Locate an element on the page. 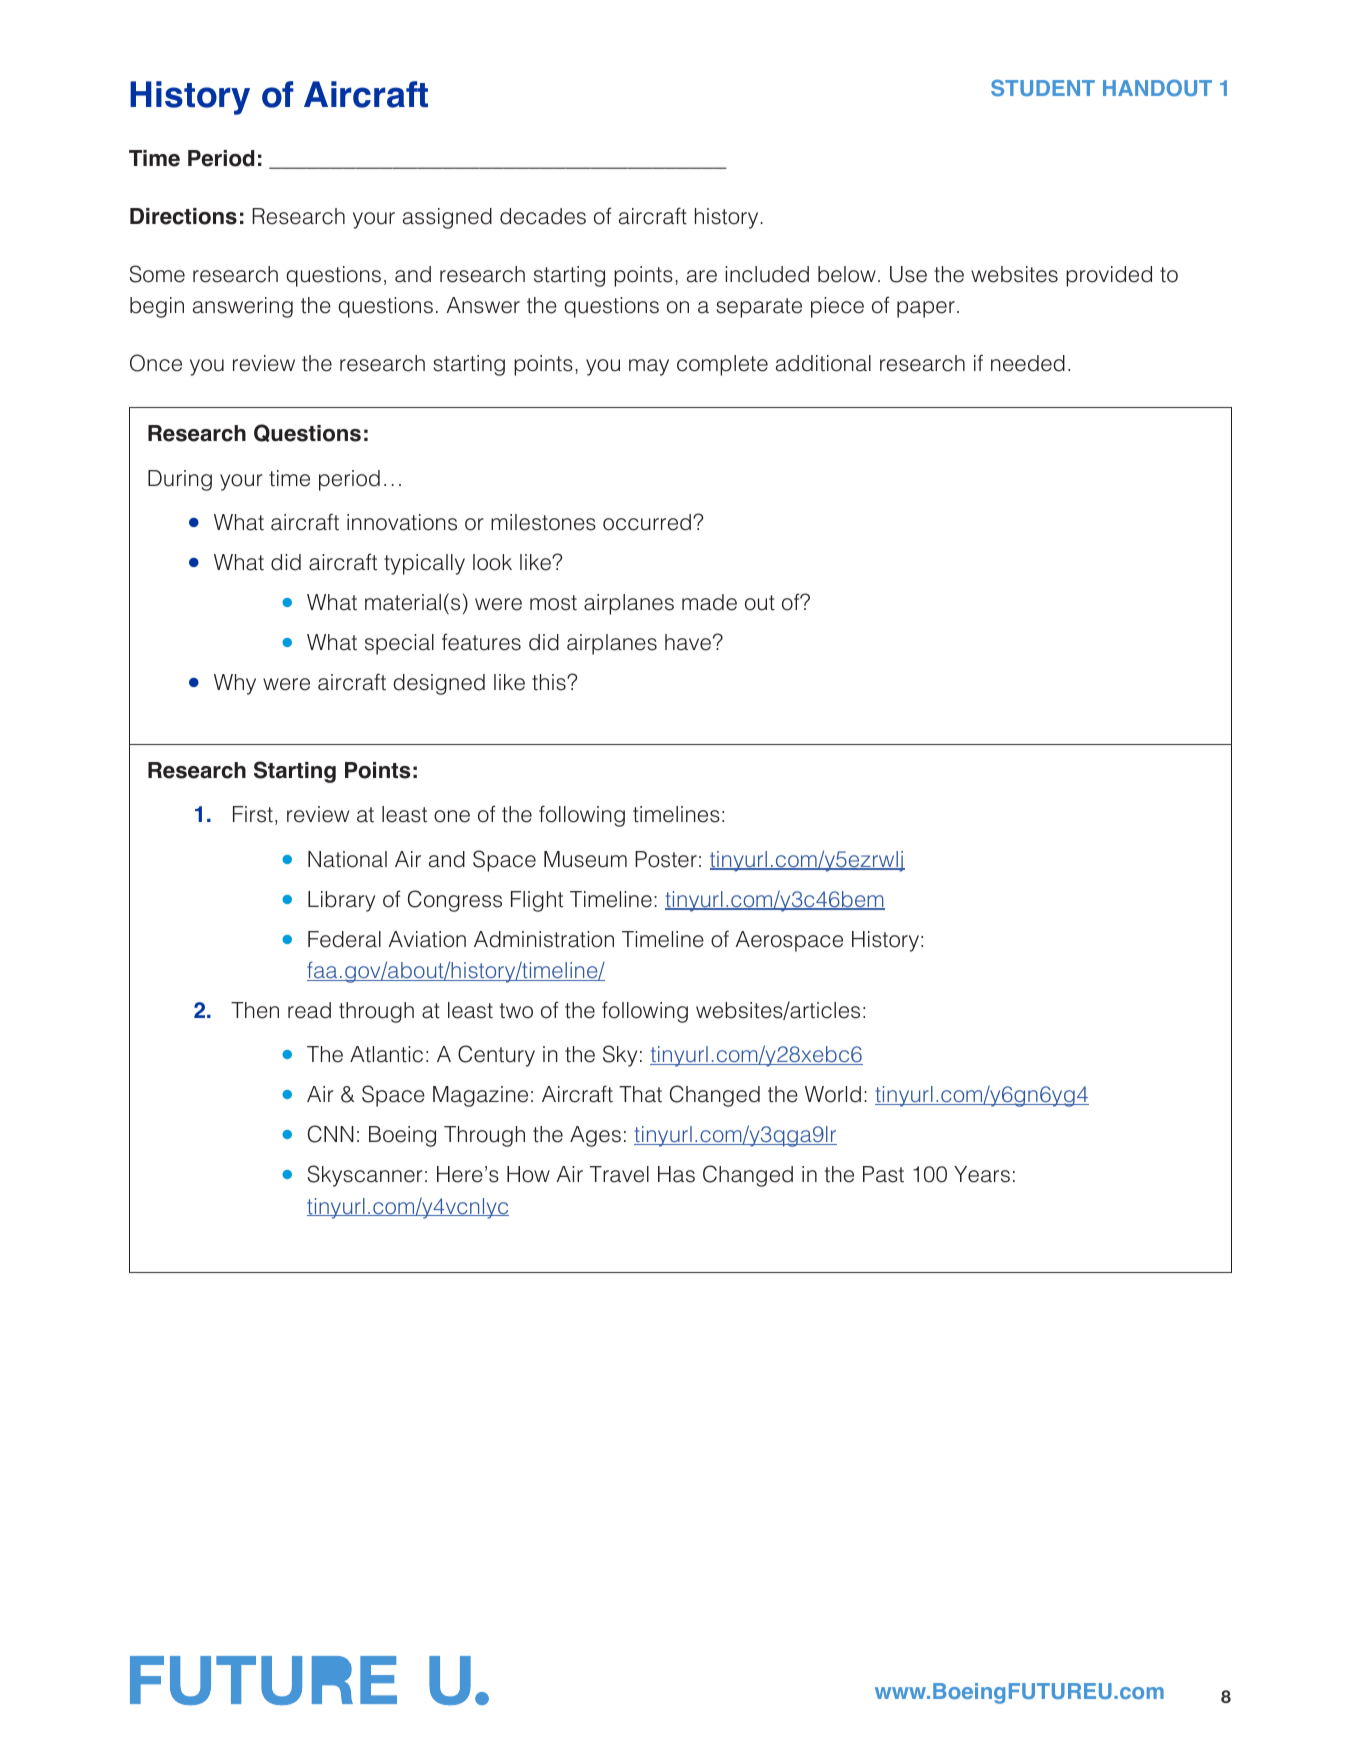 Image resolution: width=1360 pixels, height=1760 pixels. First is located at coordinates (253, 814).
